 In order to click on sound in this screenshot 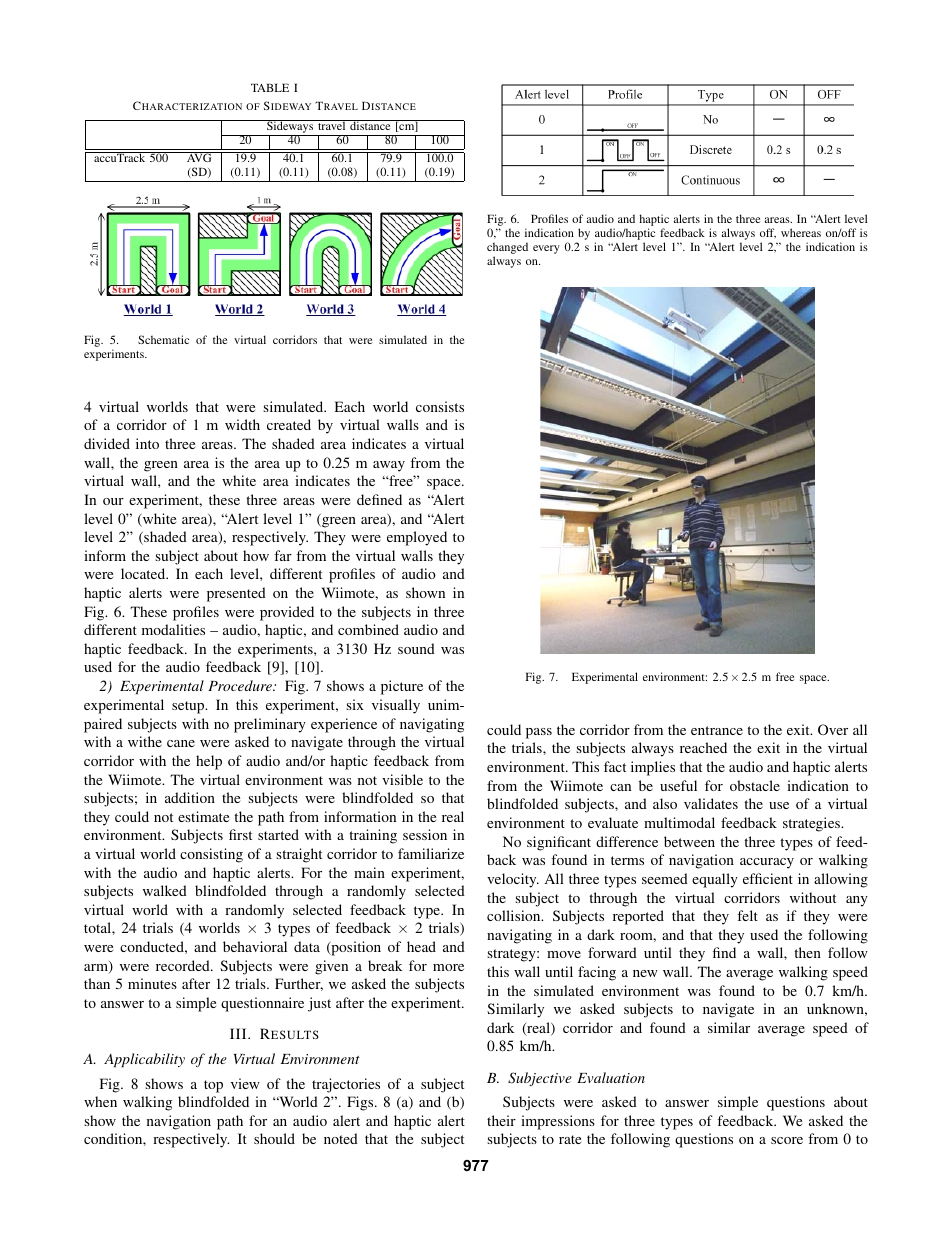, I will do `click(416, 648)`.
